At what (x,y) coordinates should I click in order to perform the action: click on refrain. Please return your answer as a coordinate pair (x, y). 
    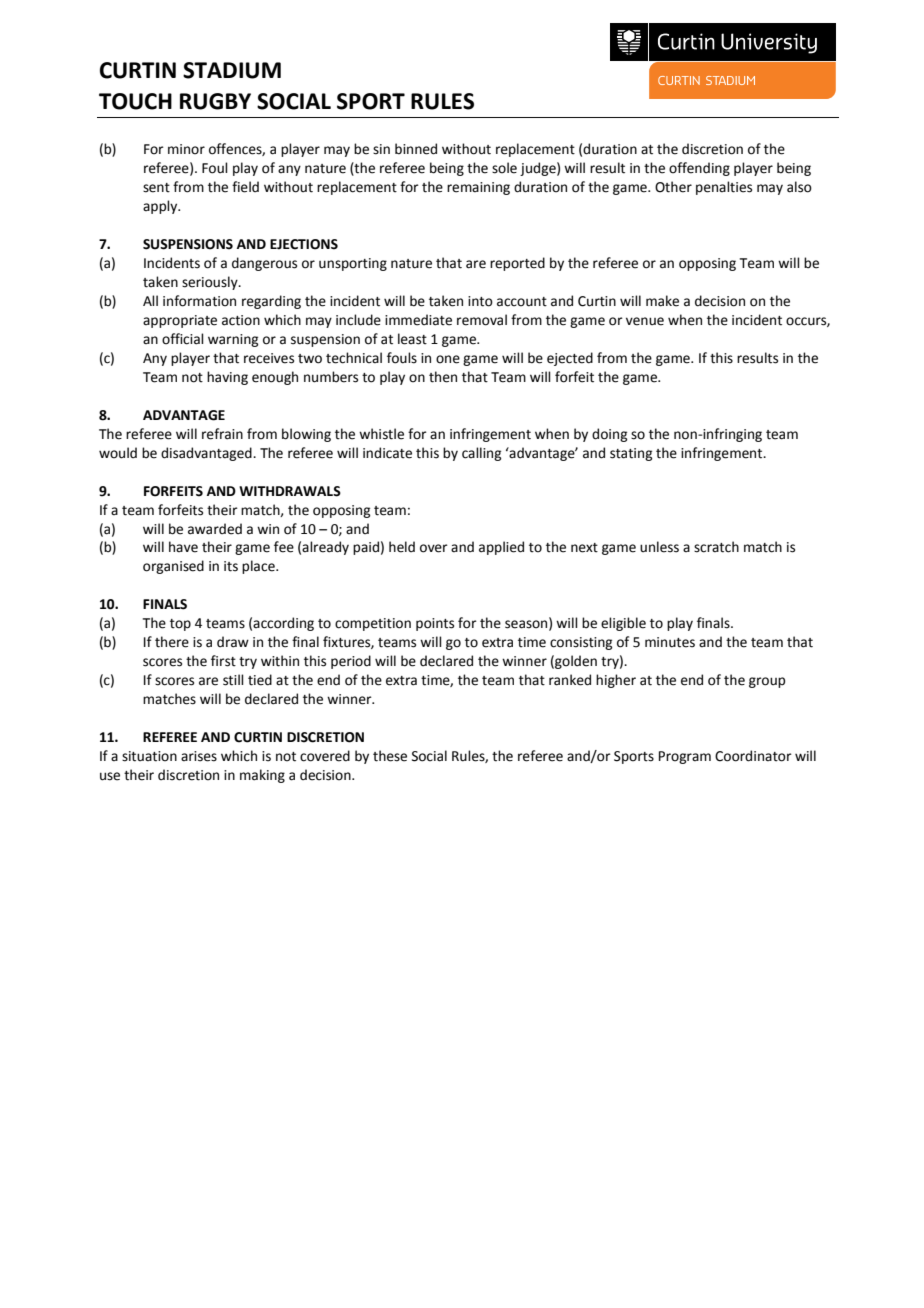
    Looking at the image, I should click on (222, 434).
